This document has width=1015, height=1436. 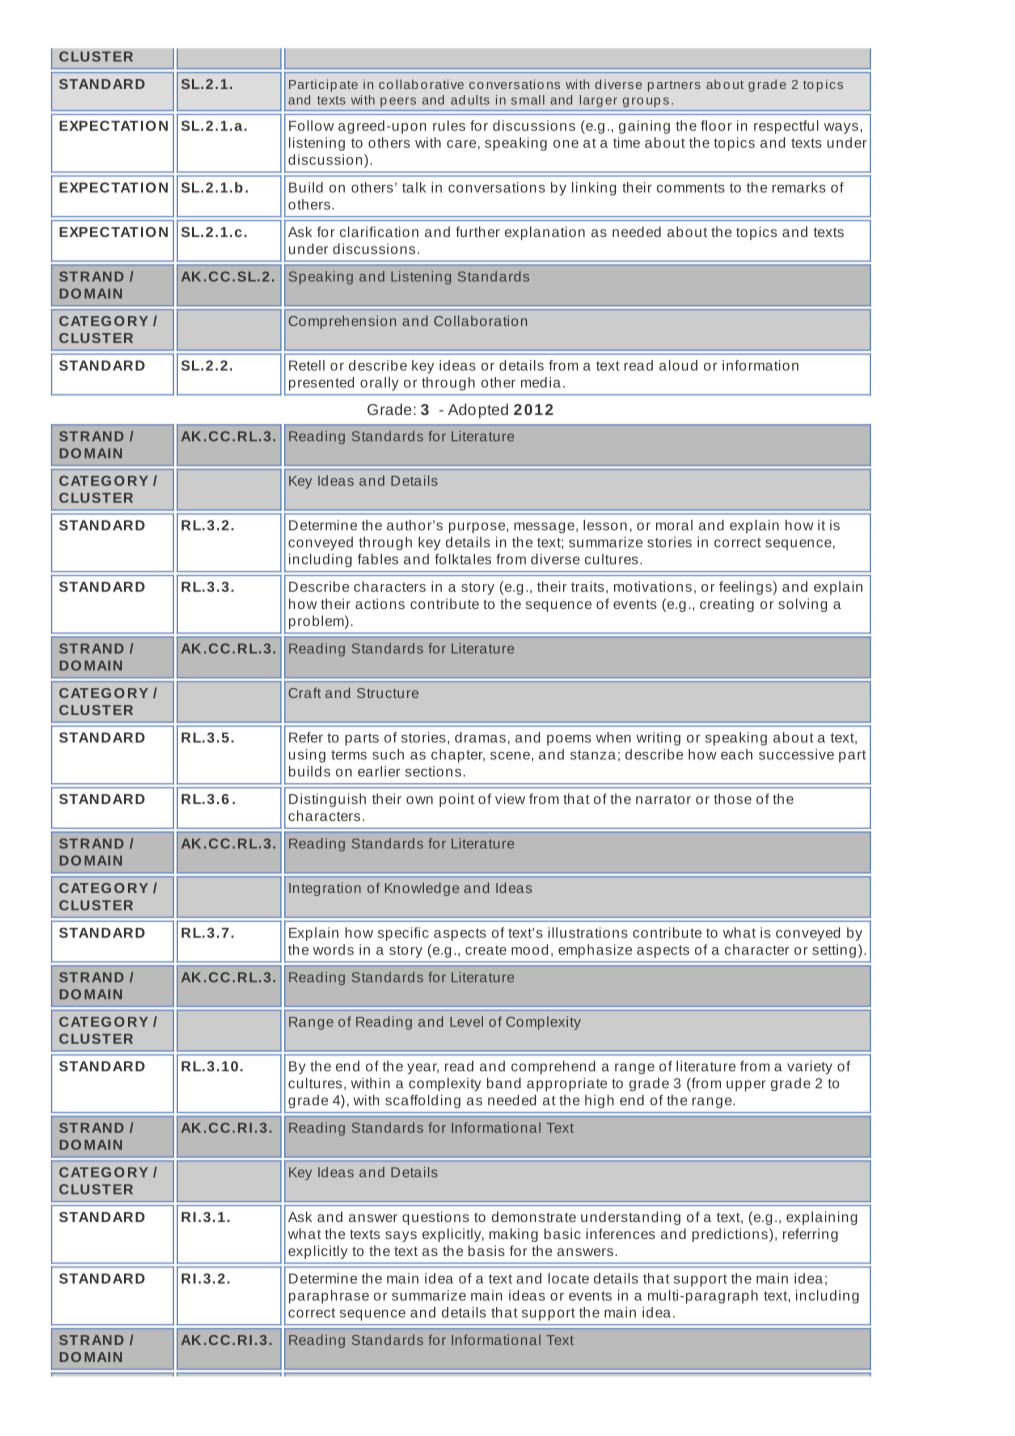 What do you see at coordinates (311, 125) in the document?
I see `Follow` at bounding box center [311, 125].
